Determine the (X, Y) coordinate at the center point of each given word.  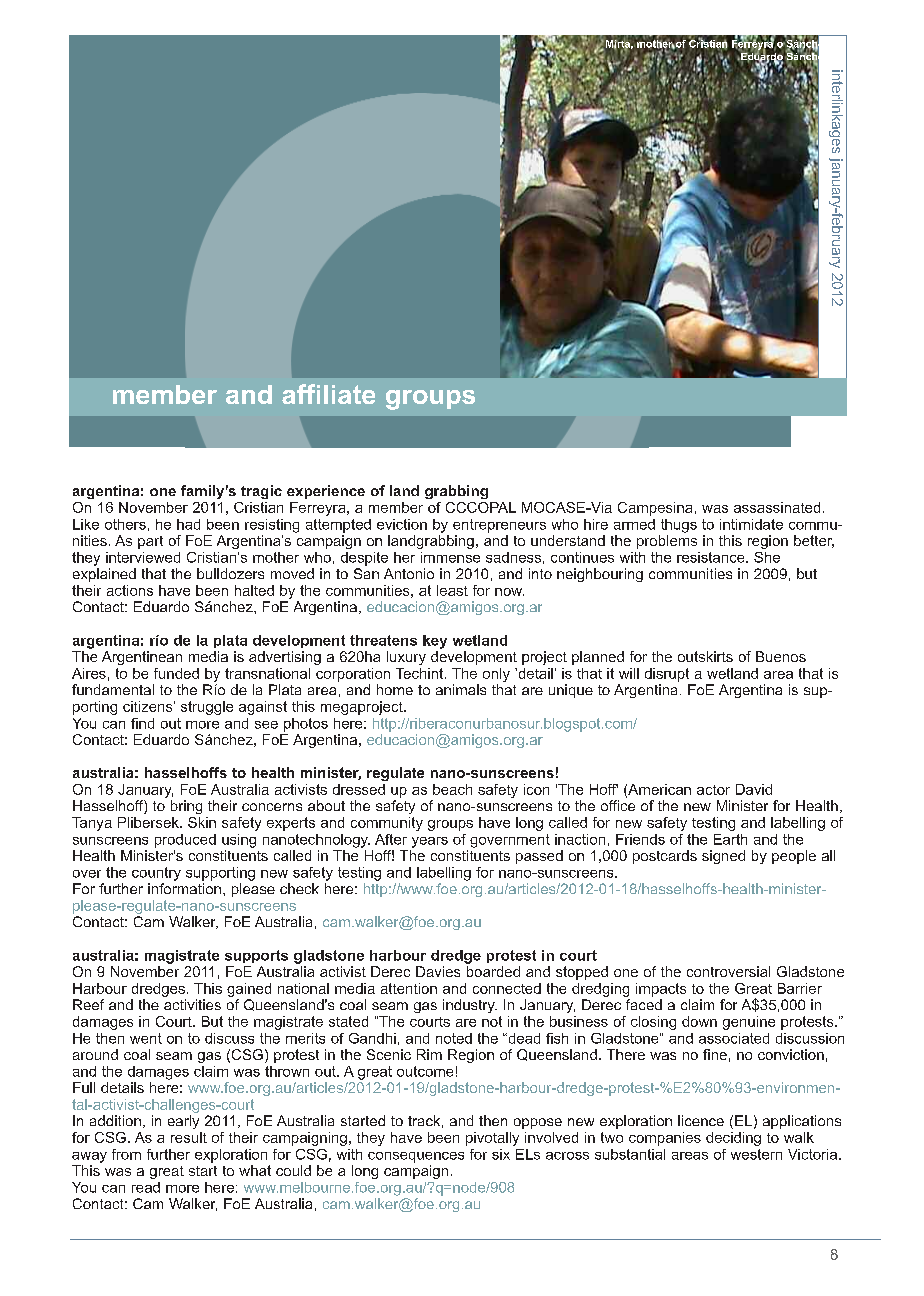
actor (713, 790)
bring (186, 807)
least (452, 590)
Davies (438, 971)
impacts (661, 990)
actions (130, 590)
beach (452, 789)
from (126, 1154)
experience (326, 492)
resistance (712, 557)
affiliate (328, 394)
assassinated (777, 507)
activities (192, 1004)
